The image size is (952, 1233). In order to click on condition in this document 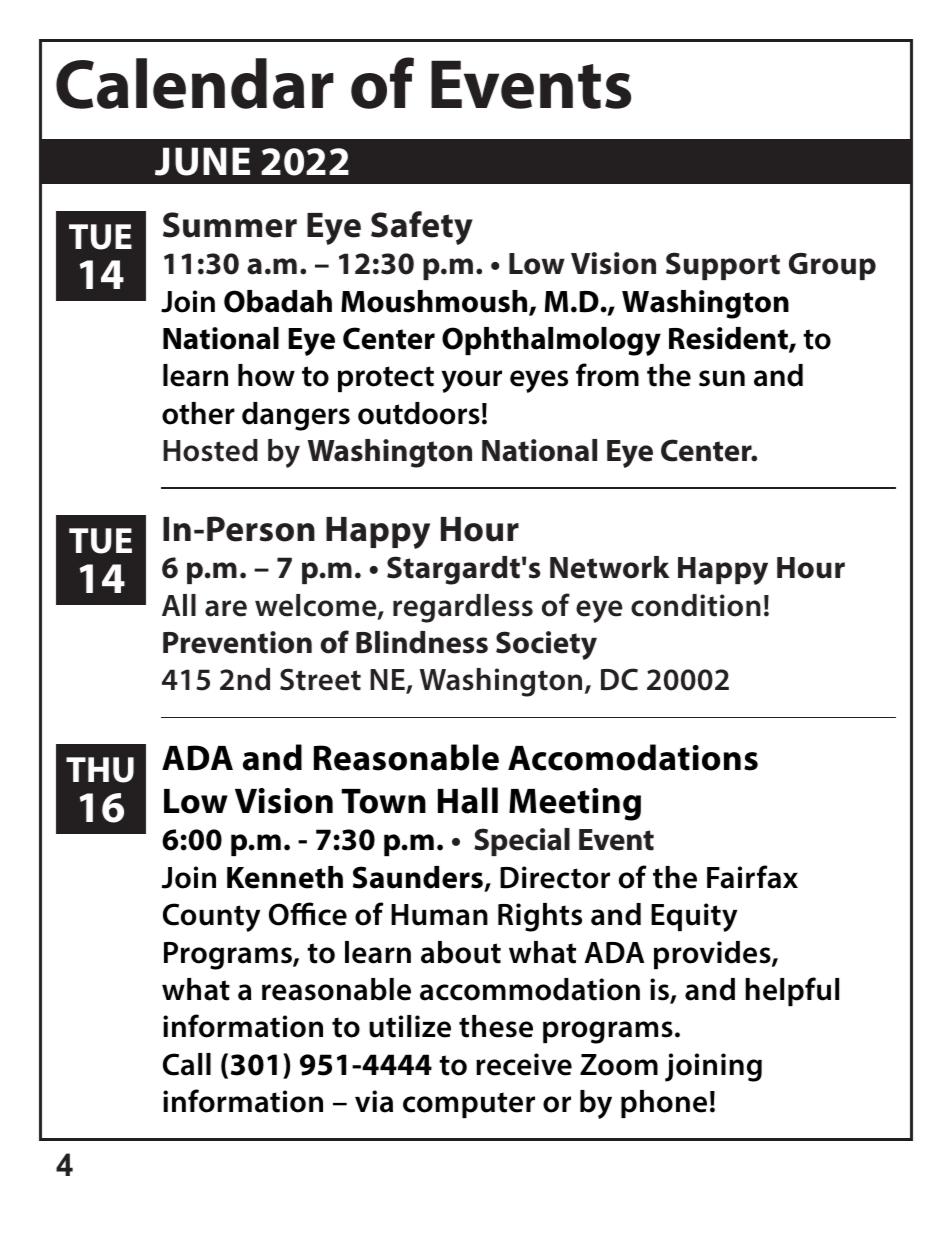, I will do `click(696, 605)`.
